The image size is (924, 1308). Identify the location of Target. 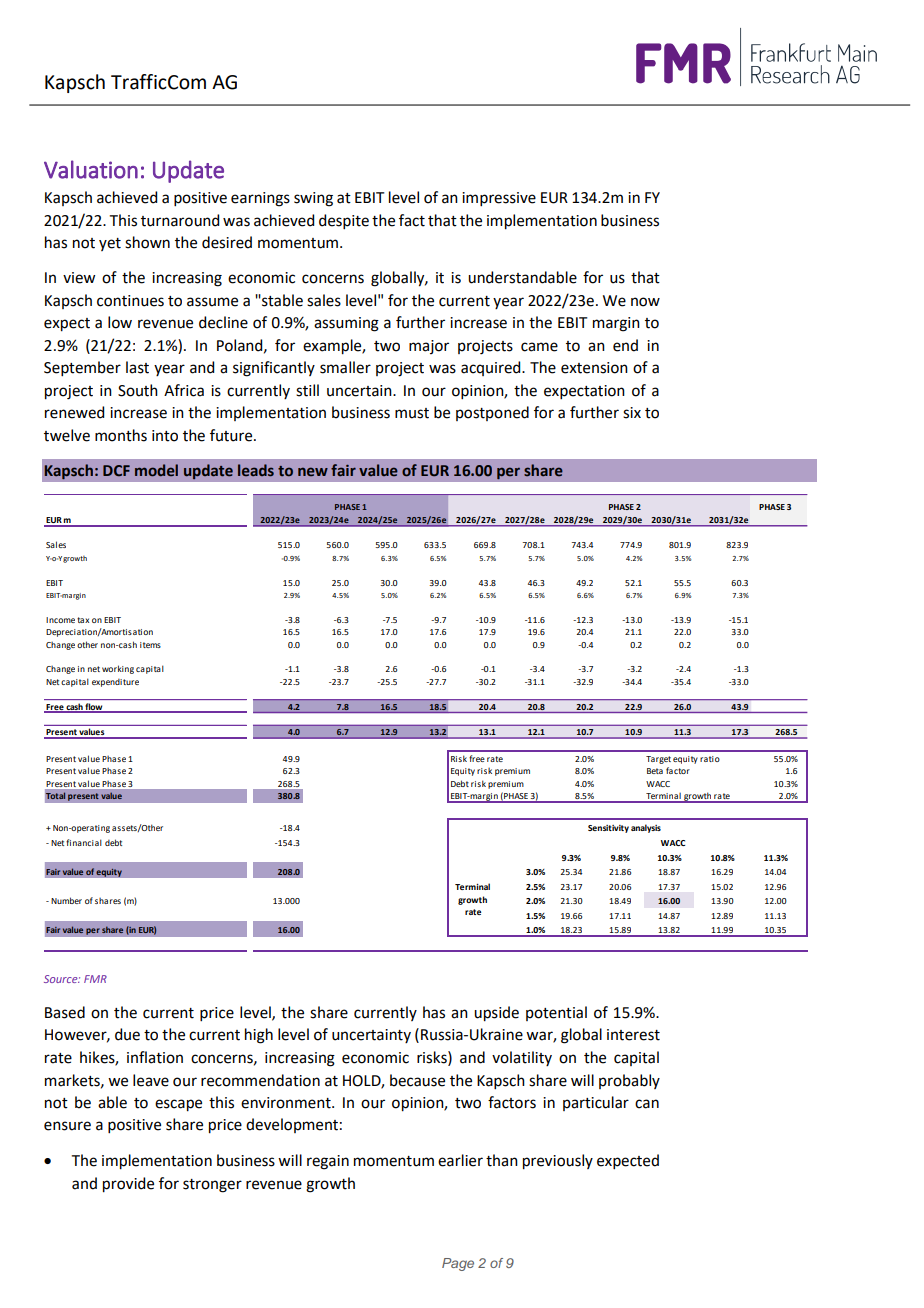
(658, 760).
